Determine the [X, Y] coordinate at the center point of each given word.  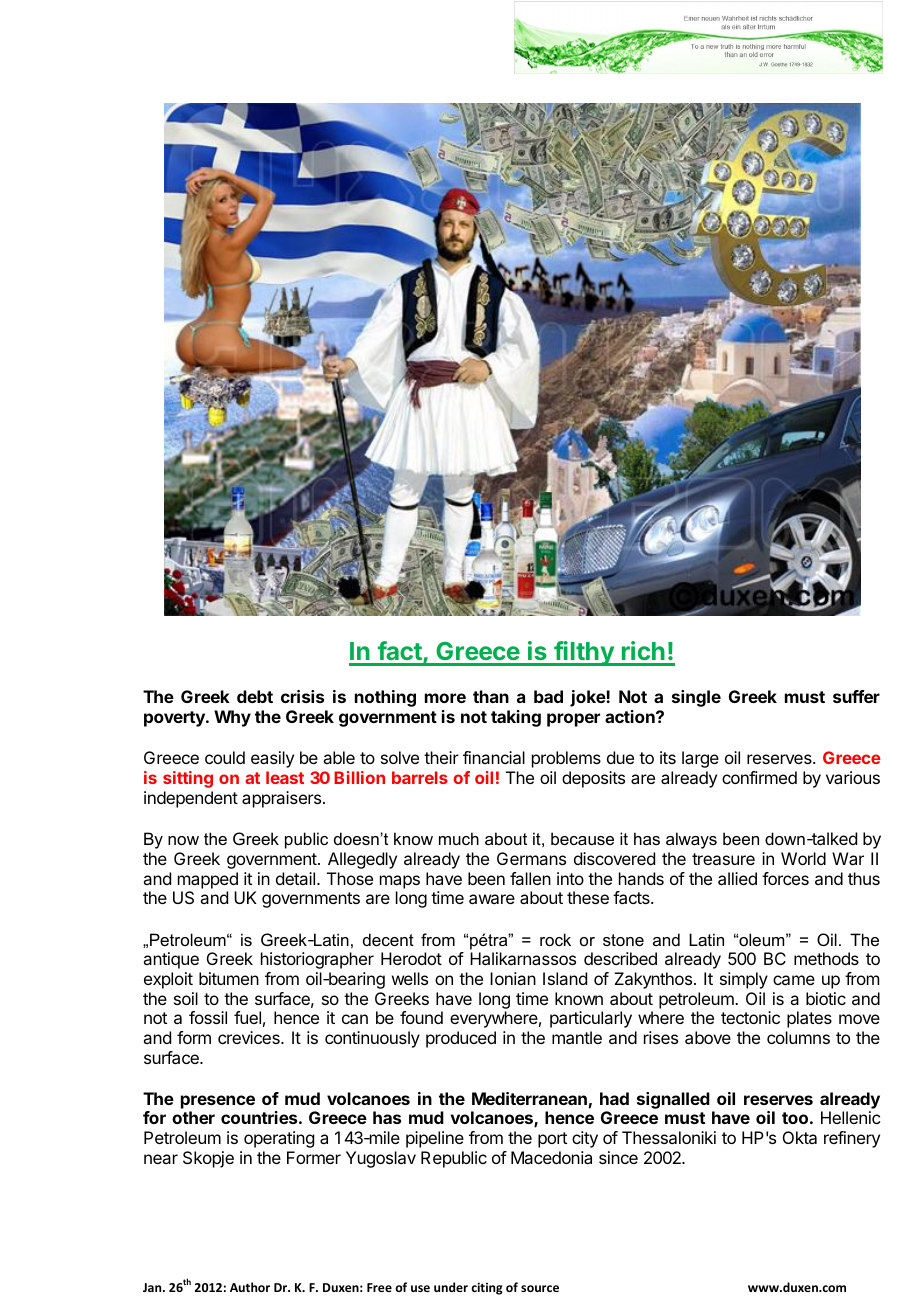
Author [250, 1287]
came [794, 980]
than [491, 696]
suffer [856, 696]
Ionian [513, 978]
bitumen [229, 978]
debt [255, 696]
